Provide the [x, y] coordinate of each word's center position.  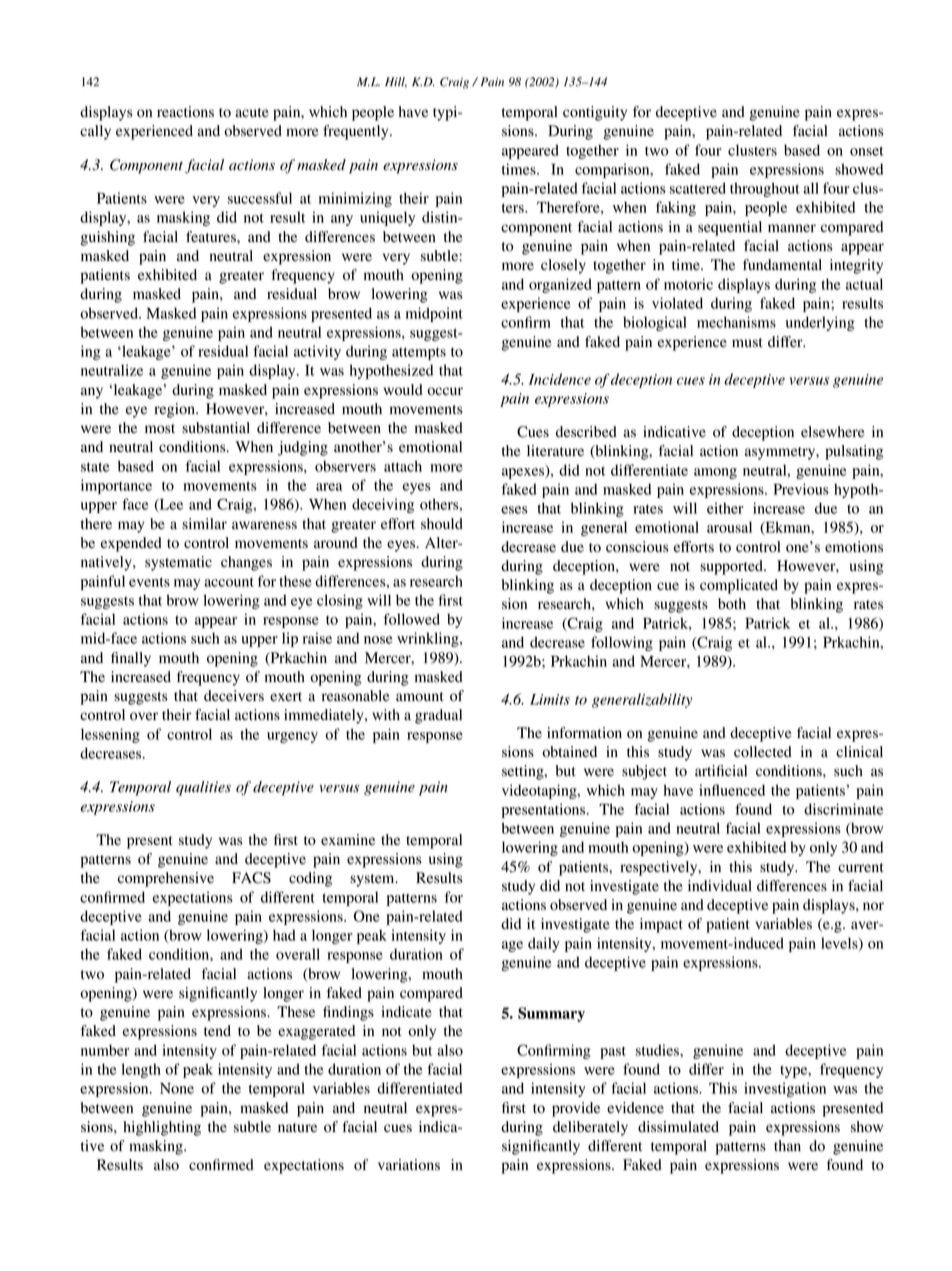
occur [445, 391]
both [732, 604]
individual [720, 886]
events [149, 582]
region [176, 410]
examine [348, 839]
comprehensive [166, 879]
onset [867, 151]
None [177, 1088]
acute [252, 112]
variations [409, 1165]
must [747, 342]
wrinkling [429, 639]
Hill [396, 82]
